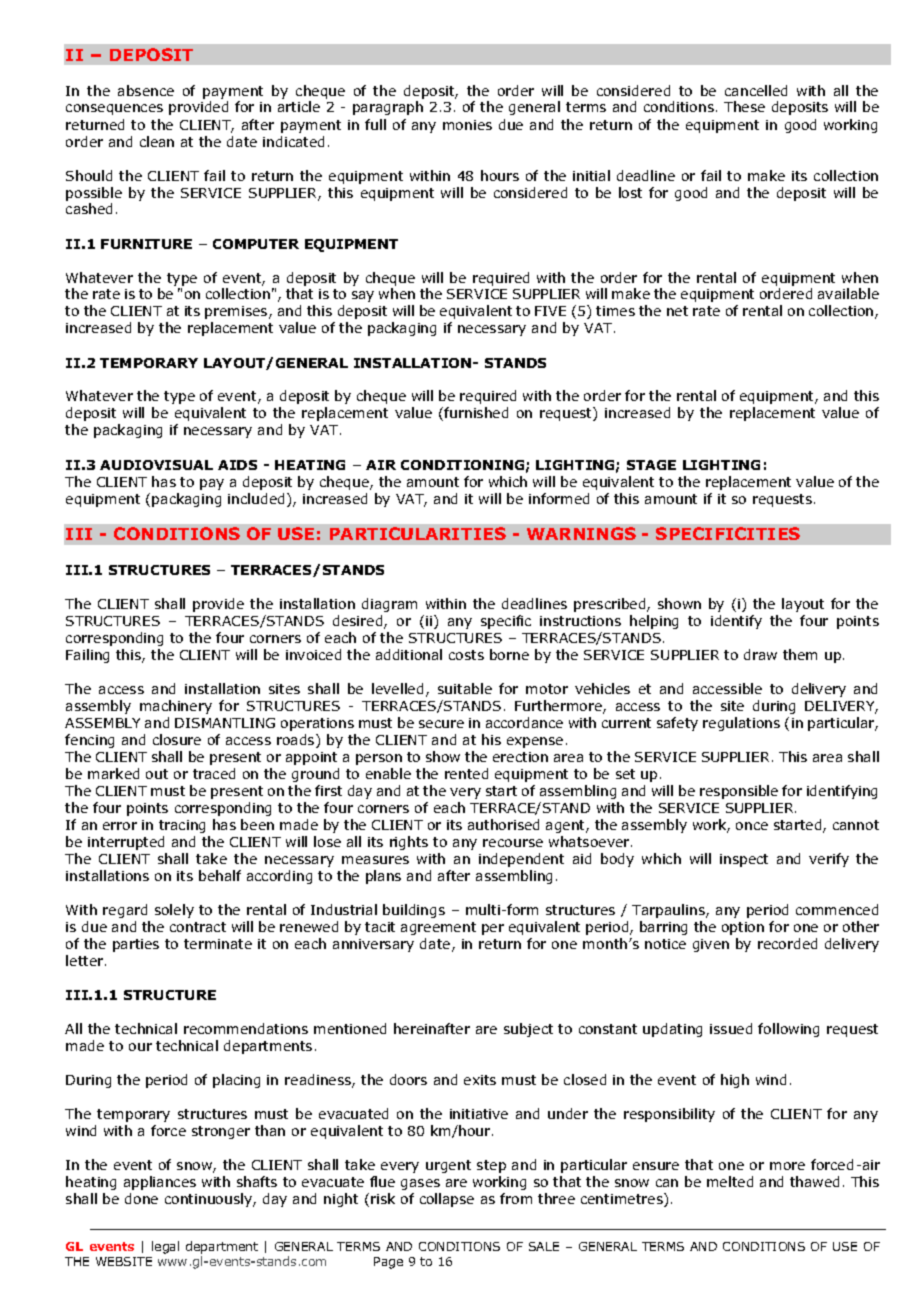  I want to click on clean, so click(157, 141).
